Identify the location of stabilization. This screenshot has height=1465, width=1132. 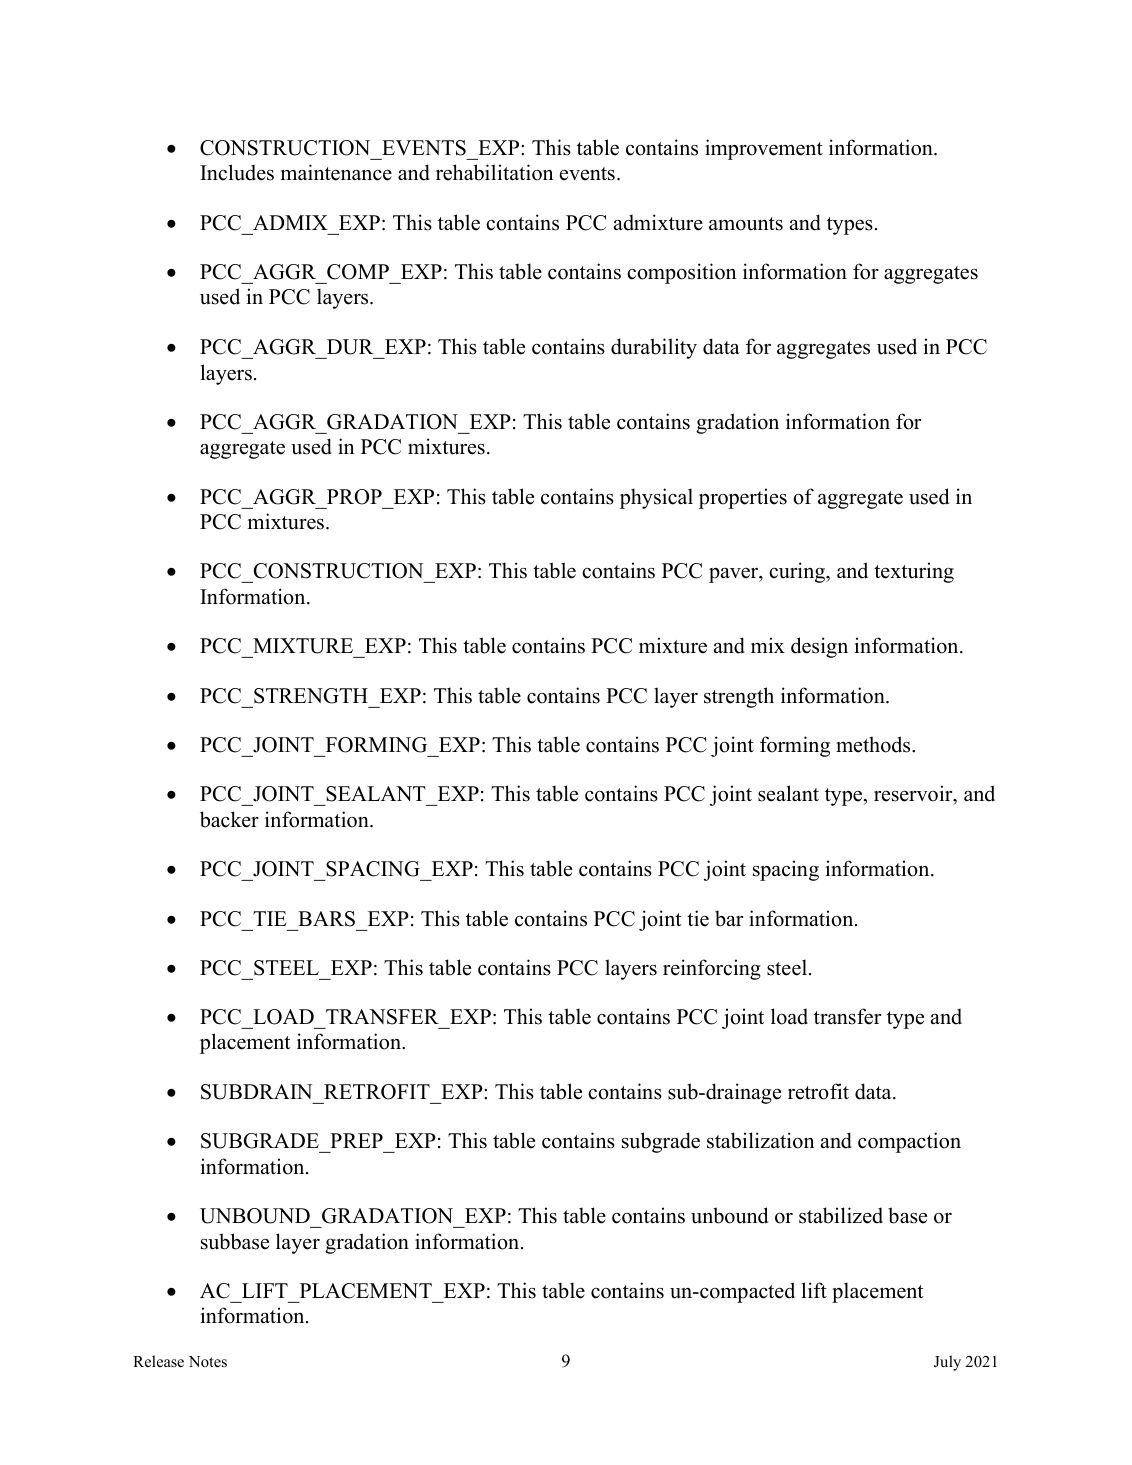
(761, 1140).
